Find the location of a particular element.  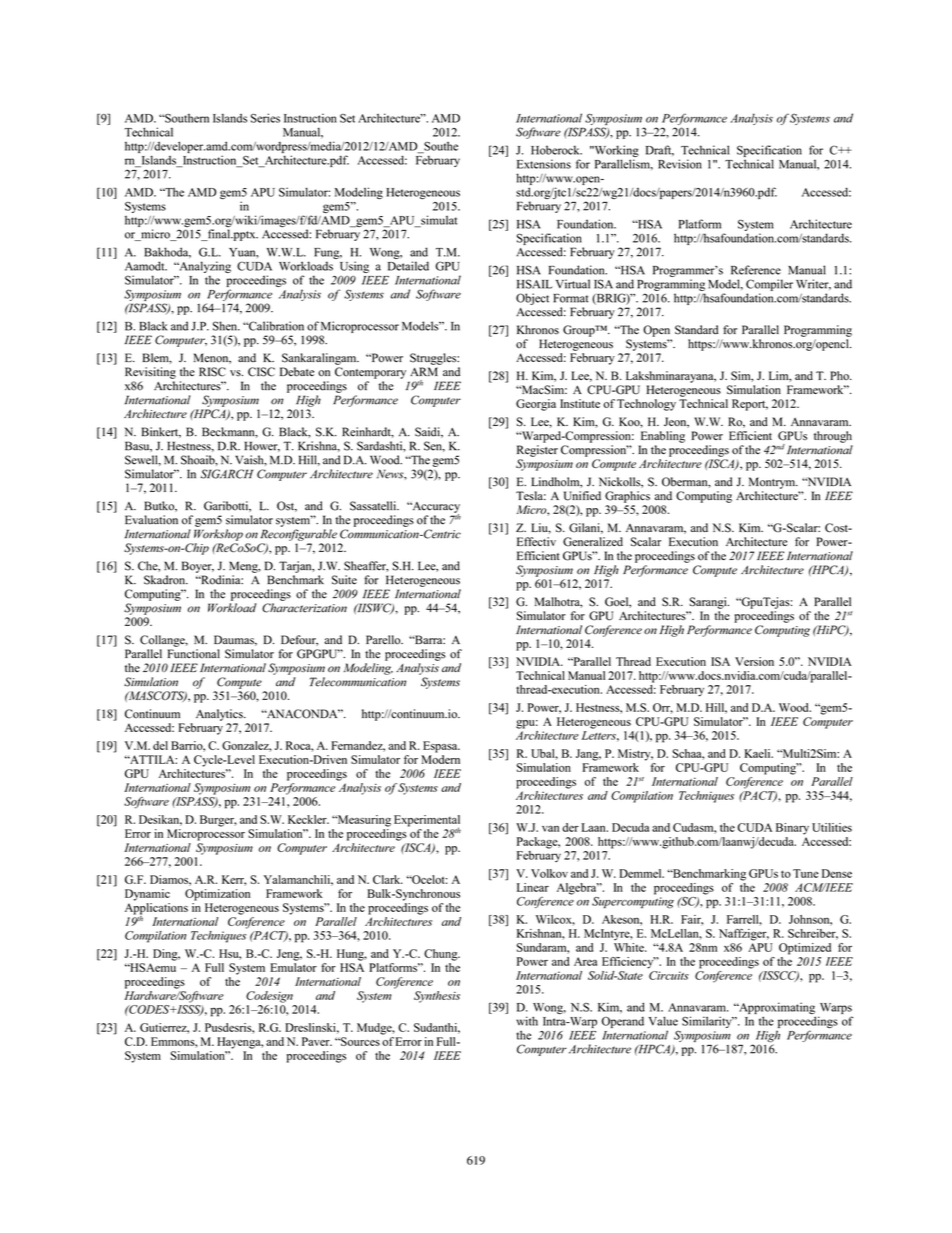

Modern is located at coordinates (440, 759).
